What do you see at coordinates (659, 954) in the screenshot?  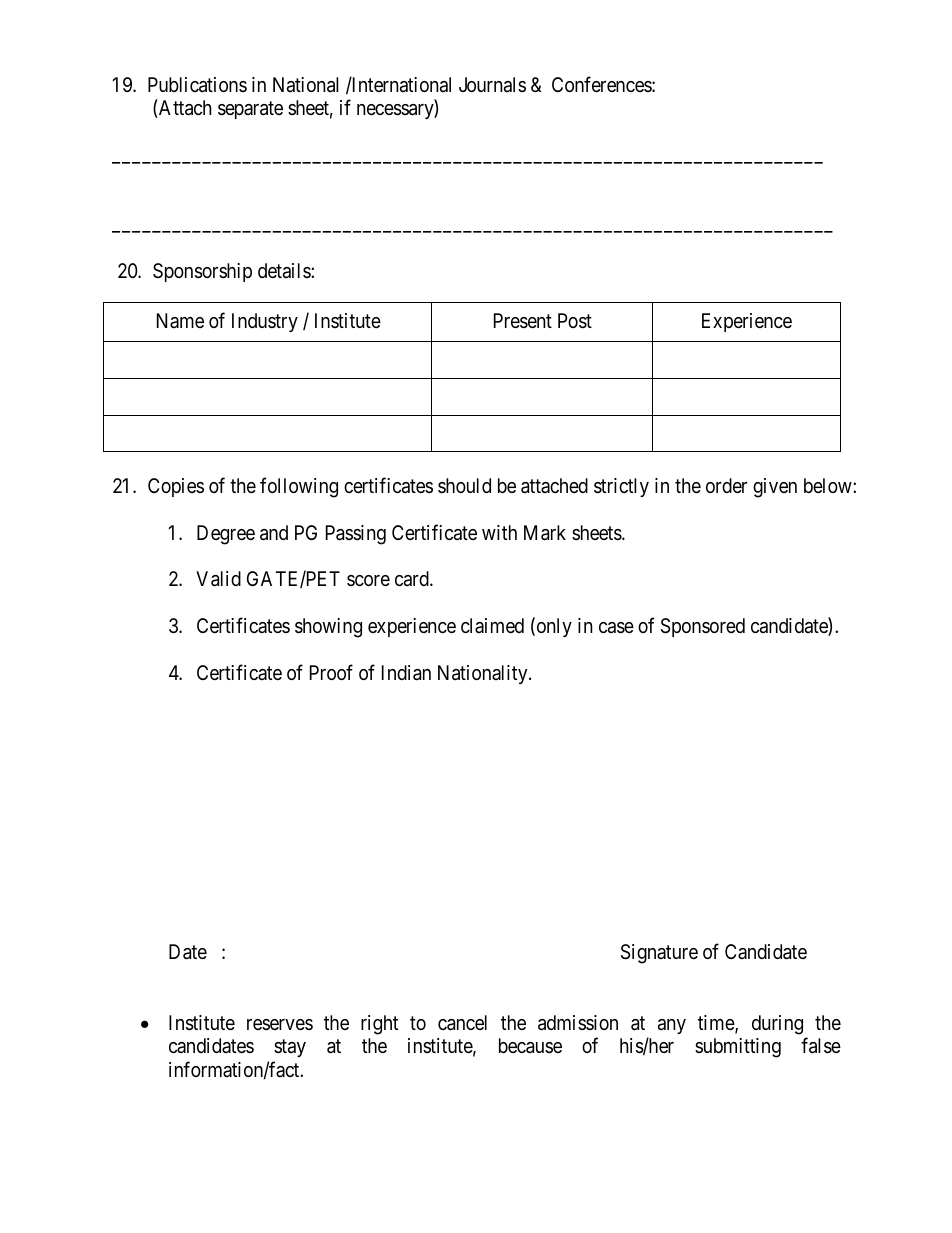 I see `Signature` at bounding box center [659, 954].
